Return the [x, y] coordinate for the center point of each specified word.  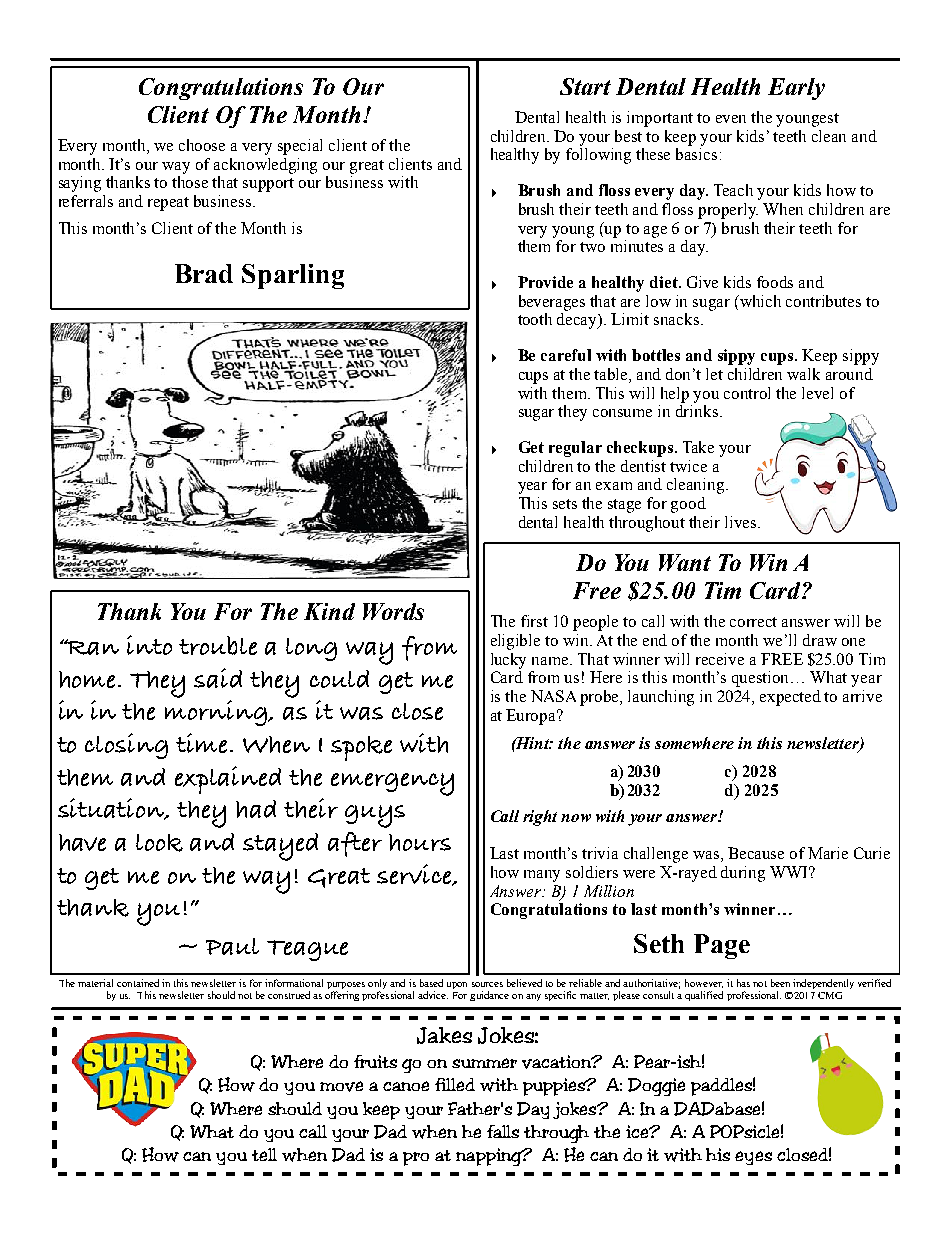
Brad [204, 273]
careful [566, 355]
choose [202, 145]
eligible [515, 642]
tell [264, 1154]
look [159, 843]
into [149, 645]
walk [803, 374]
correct [753, 622]
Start [585, 86]
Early [796, 89]
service [415, 875]
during [743, 874]
